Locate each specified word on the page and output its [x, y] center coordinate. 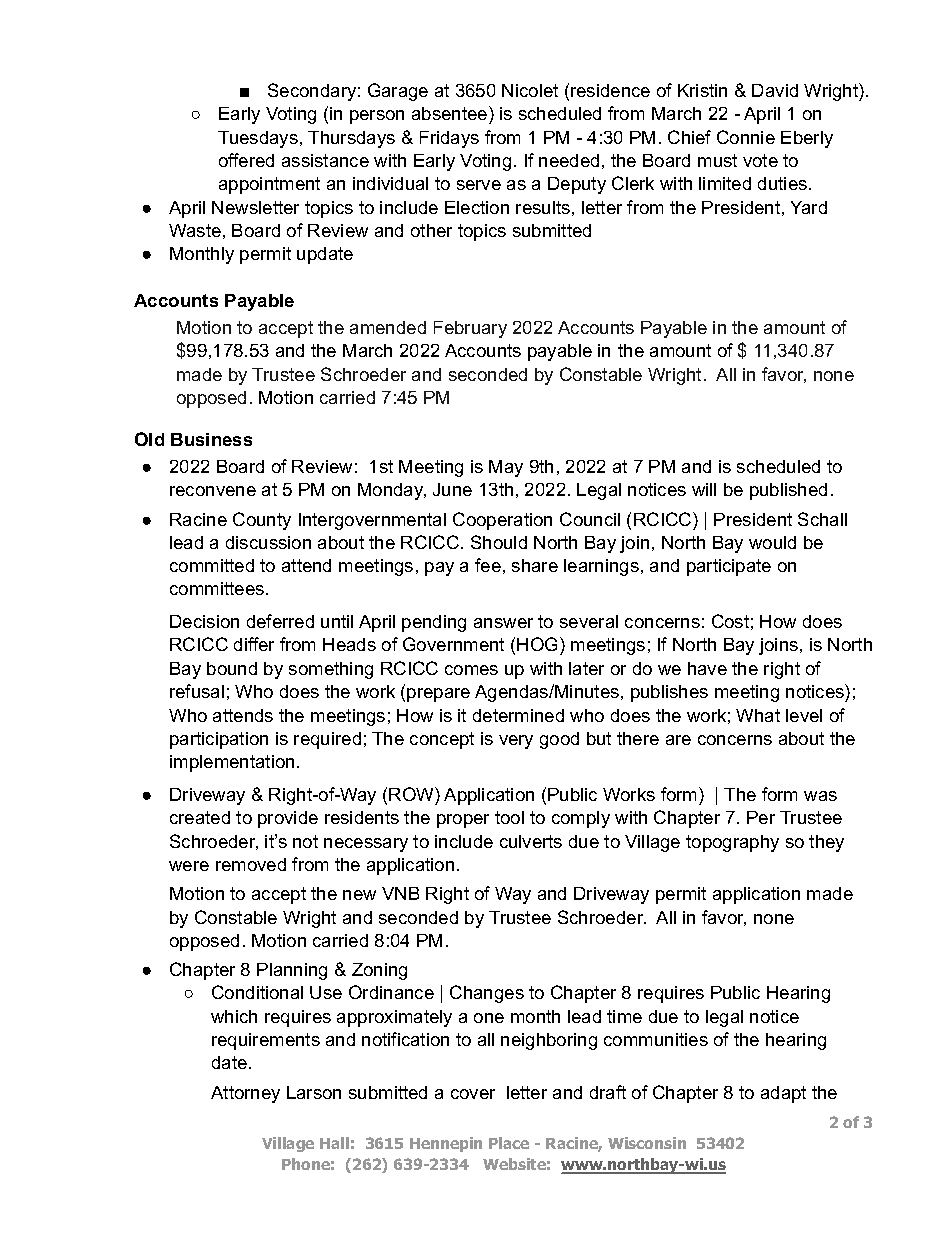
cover [473, 1094]
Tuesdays [258, 139]
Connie [746, 137]
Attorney [245, 1094]
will [704, 489]
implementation [232, 763]
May [506, 468]
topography [732, 843]
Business [211, 439]
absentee [451, 113]
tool [509, 817]
